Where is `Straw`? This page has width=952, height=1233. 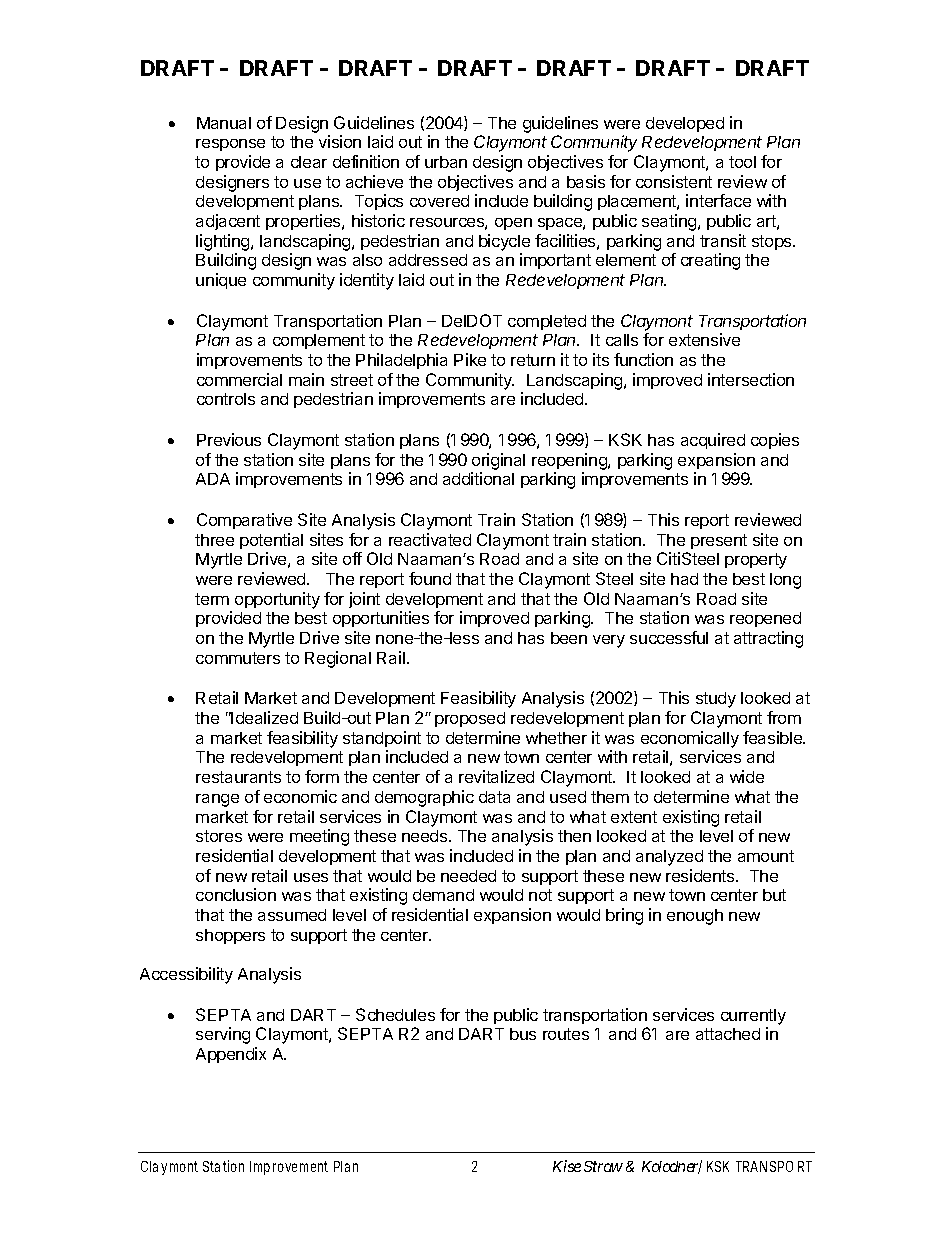 Straw is located at coordinates (603, 1166).
